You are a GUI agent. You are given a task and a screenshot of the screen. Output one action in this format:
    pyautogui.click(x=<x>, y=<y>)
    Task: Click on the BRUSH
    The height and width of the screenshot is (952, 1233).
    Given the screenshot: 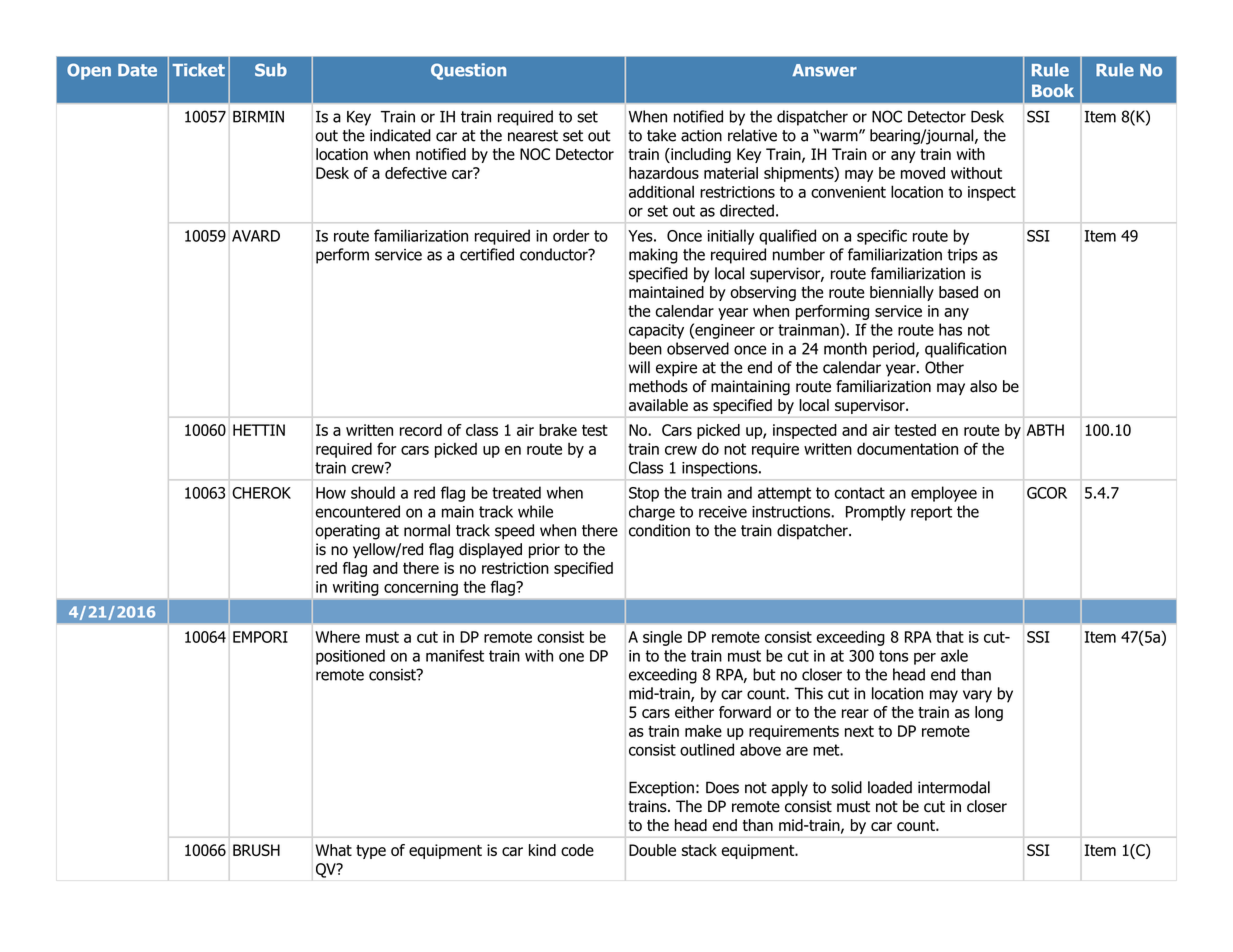 What is the action you would take?
    pyautogui.click(x=256, y=850)
